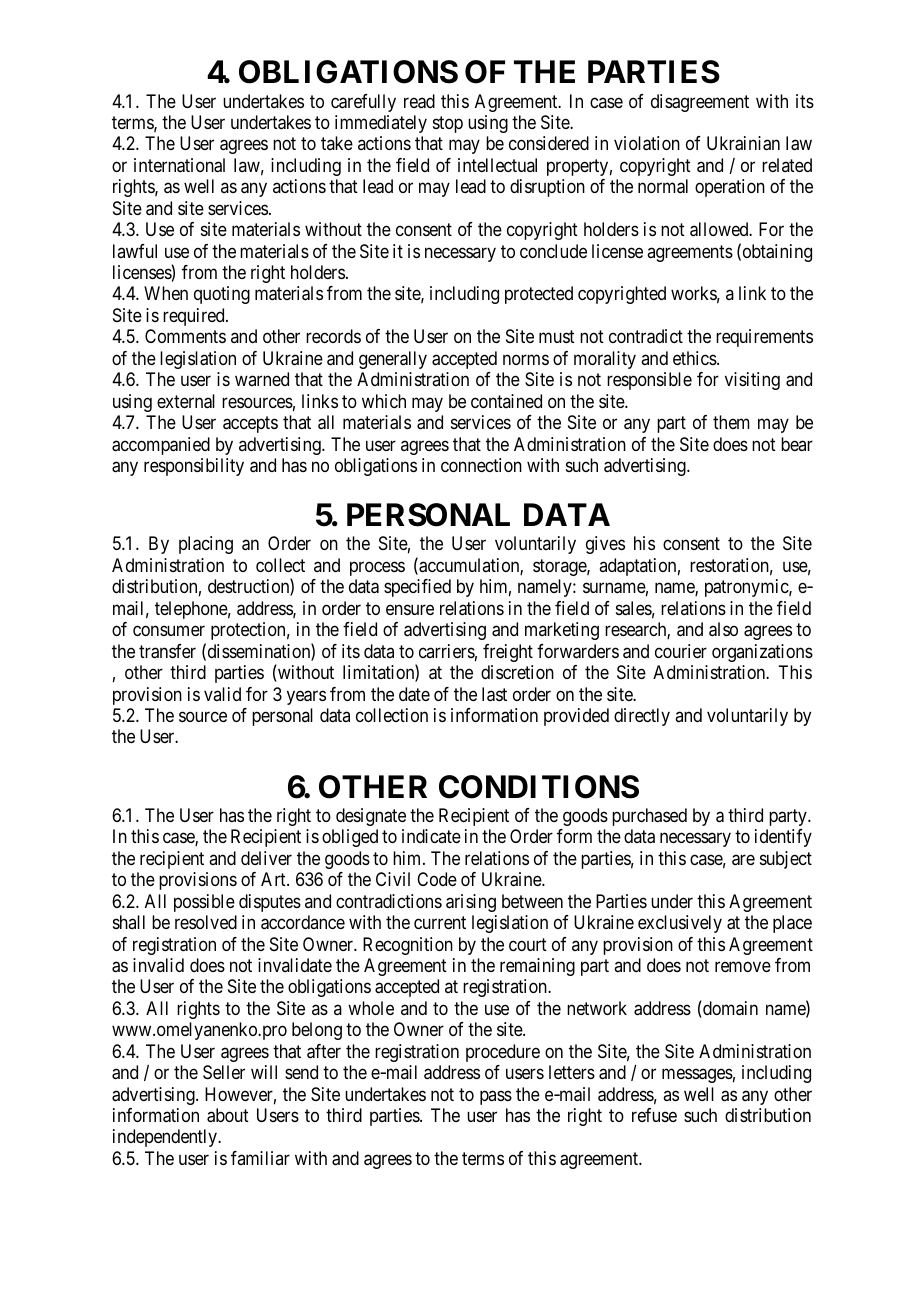 This document has height=1307, width=924. I want to click on possible, so click(204, 903).
